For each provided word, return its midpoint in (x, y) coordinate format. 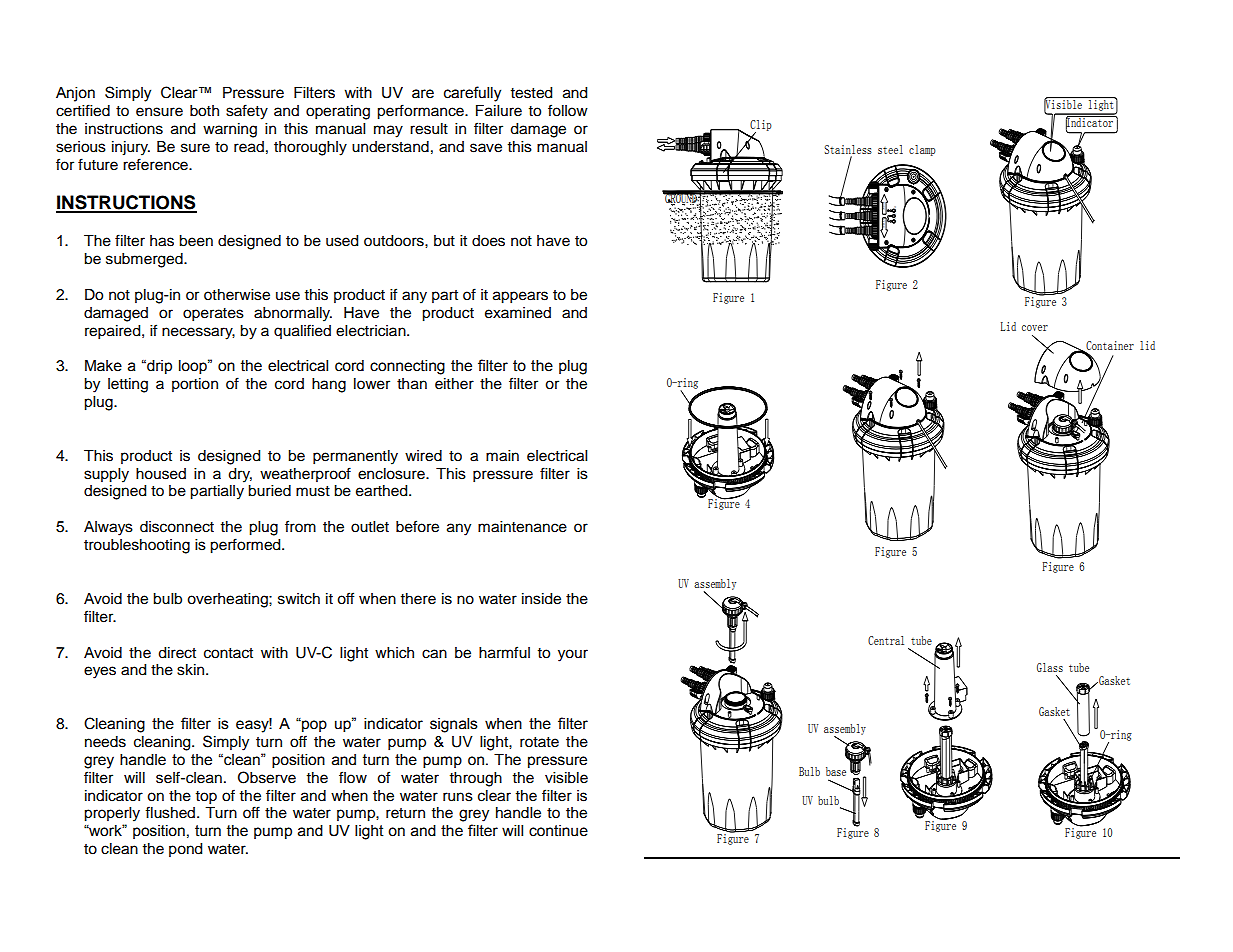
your (573, 655)
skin (192, 670)
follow (568, 110)
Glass (1050, 667)
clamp (922, 150)
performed (246, 546)
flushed (170, 812)
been (196, 241)
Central (886, 640)
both (204, 111)
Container (1109, 346)
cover (1035, 328)
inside (541, 599)
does (488, 241)
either (454, 384)
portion (195, 385)
